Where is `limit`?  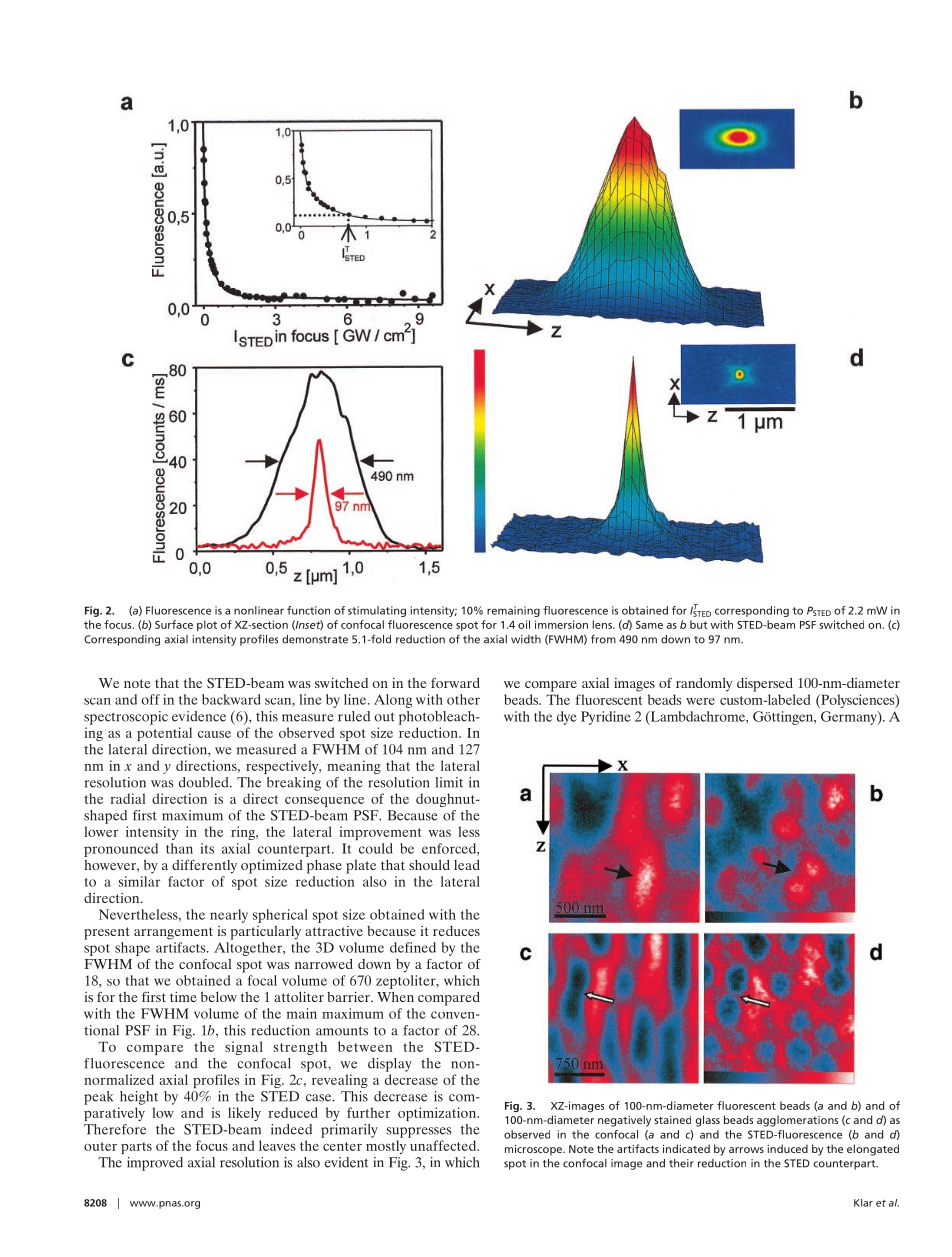
limit is located at coordinates (449, 782).
